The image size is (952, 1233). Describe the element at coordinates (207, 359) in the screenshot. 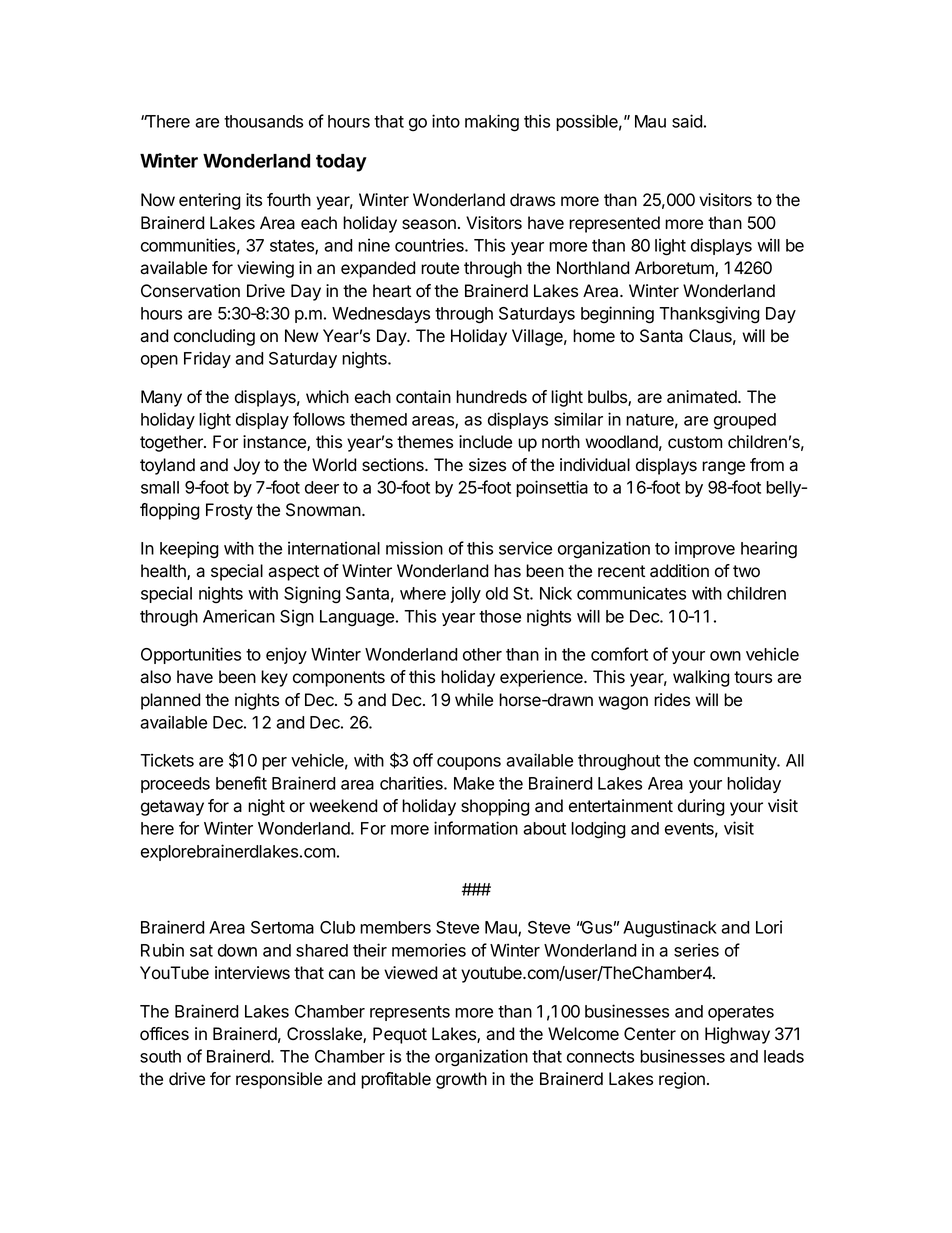

I see `Friday` at that location.
